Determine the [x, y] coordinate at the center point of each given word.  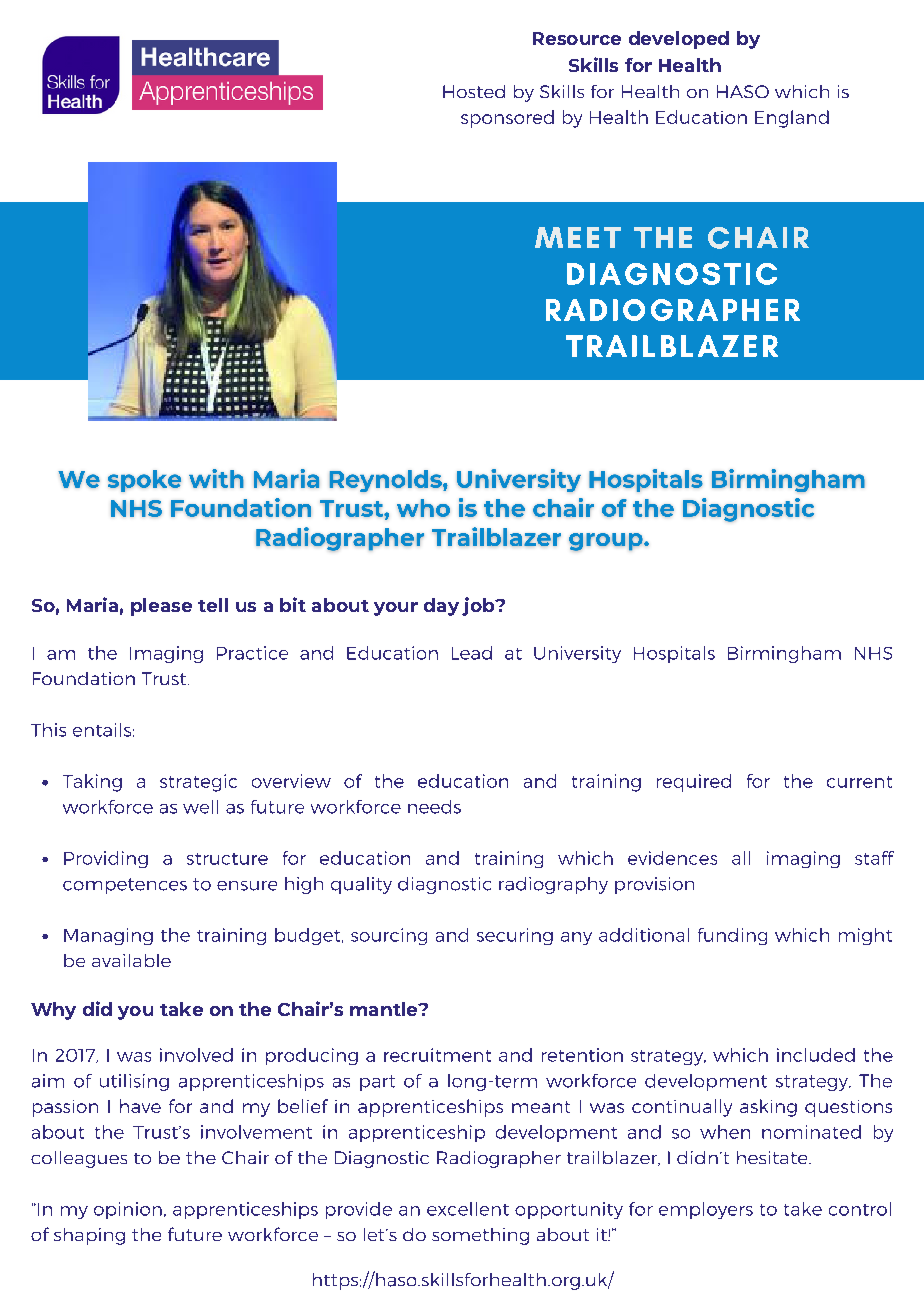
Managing [108, 936]
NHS [873, 653]
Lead [472, 653]
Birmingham [784, 654]
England [792, 119]
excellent [468, 1209]
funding [732, 936]
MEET [578, 237]
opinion [128, 1210]
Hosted [474, 91]
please [161, 607]
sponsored [507, 119]
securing [515, 936]
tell [213, 605]
